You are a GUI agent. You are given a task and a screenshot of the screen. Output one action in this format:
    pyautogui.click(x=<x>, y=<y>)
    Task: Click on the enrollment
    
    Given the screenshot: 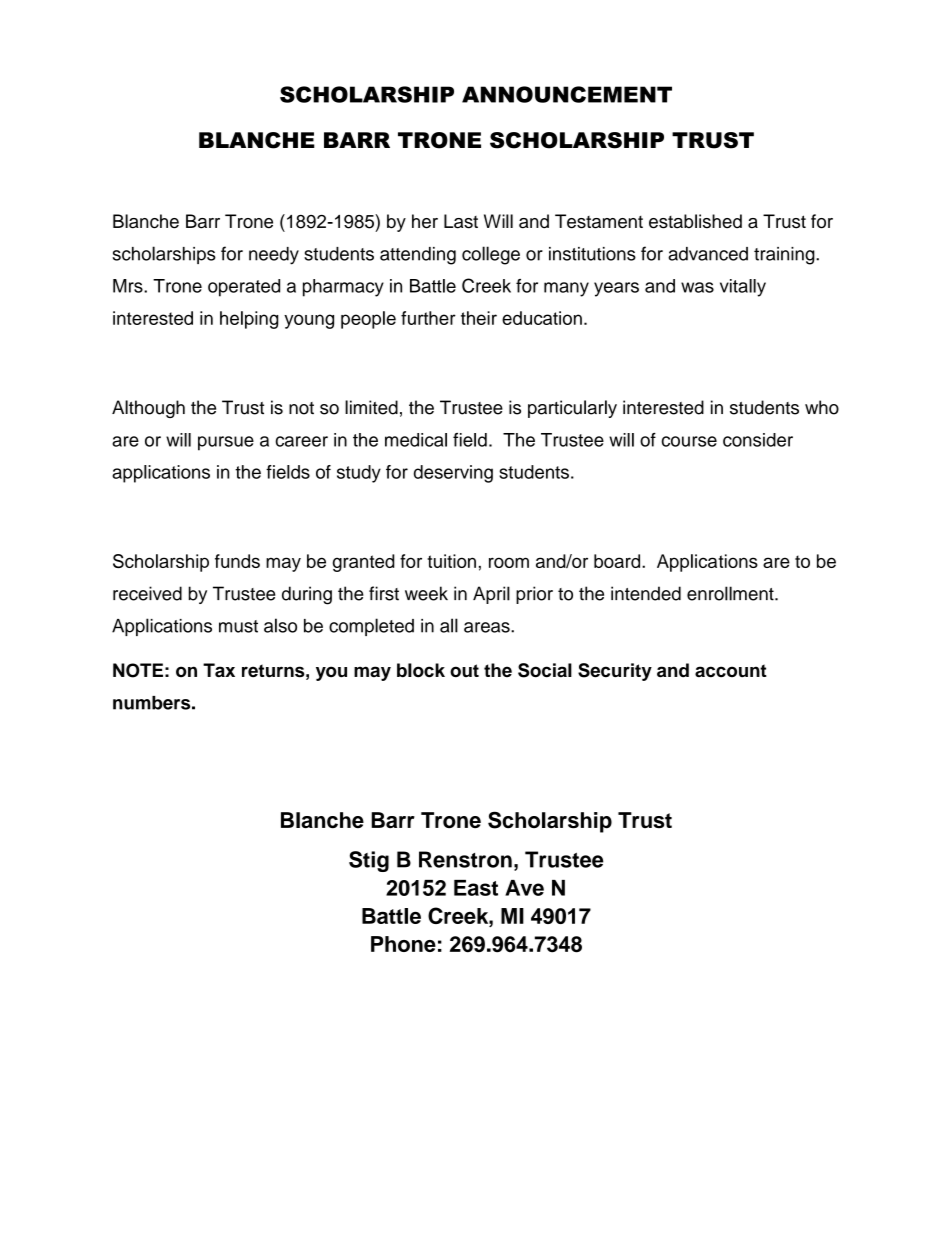 What is the action you would take?
    pyautogui.click(x=731, y=593)
